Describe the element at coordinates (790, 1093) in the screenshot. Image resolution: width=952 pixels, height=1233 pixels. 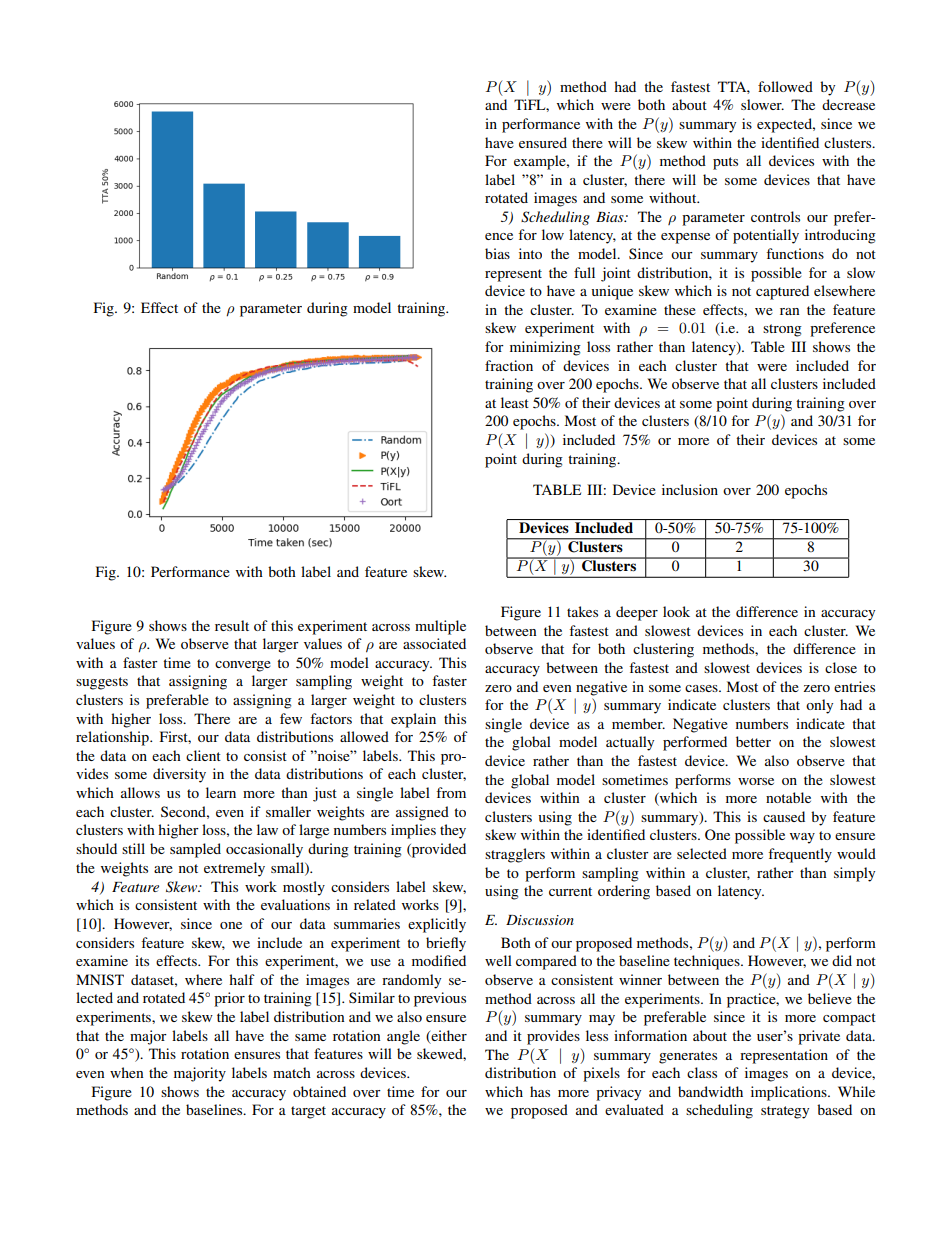
I see `implications` at that location.
